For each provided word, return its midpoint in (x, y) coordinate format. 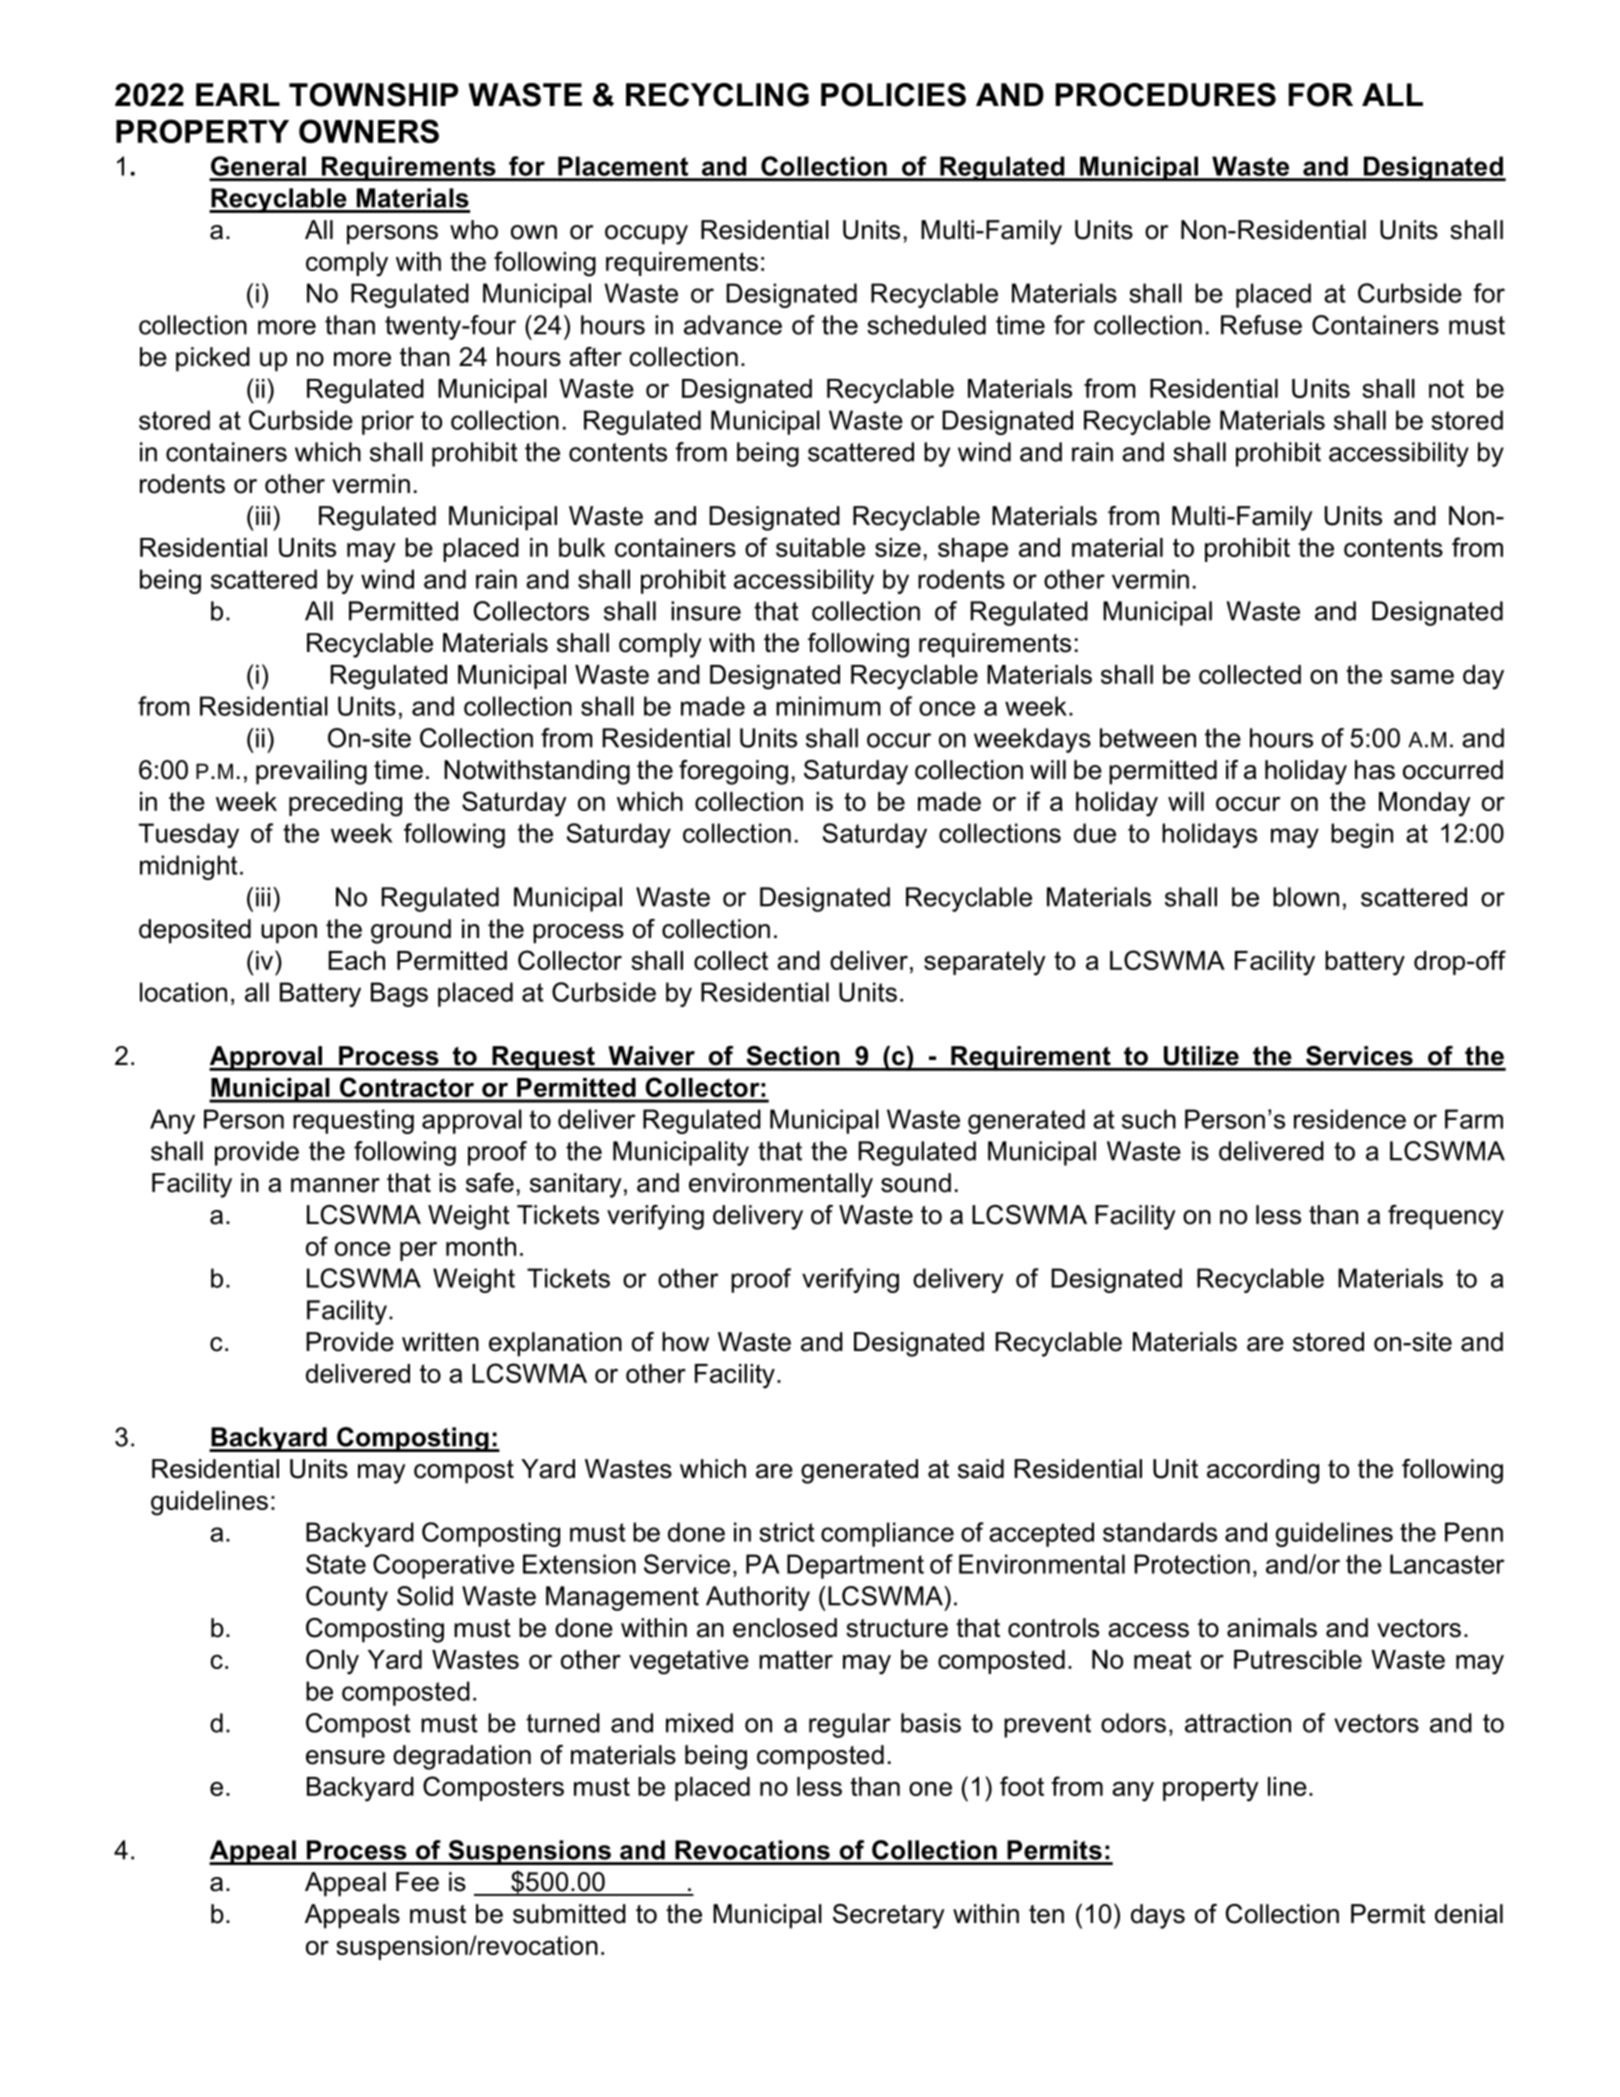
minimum (828, 706)
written (440, 1342)
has (1375, 770)
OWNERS (369, 131)
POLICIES (893, 95)
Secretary (889, 1916)
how (685, 1342)
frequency (1446, 1217)
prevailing (311, 772)
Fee (417, 1882)
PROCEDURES (1166, 95)
